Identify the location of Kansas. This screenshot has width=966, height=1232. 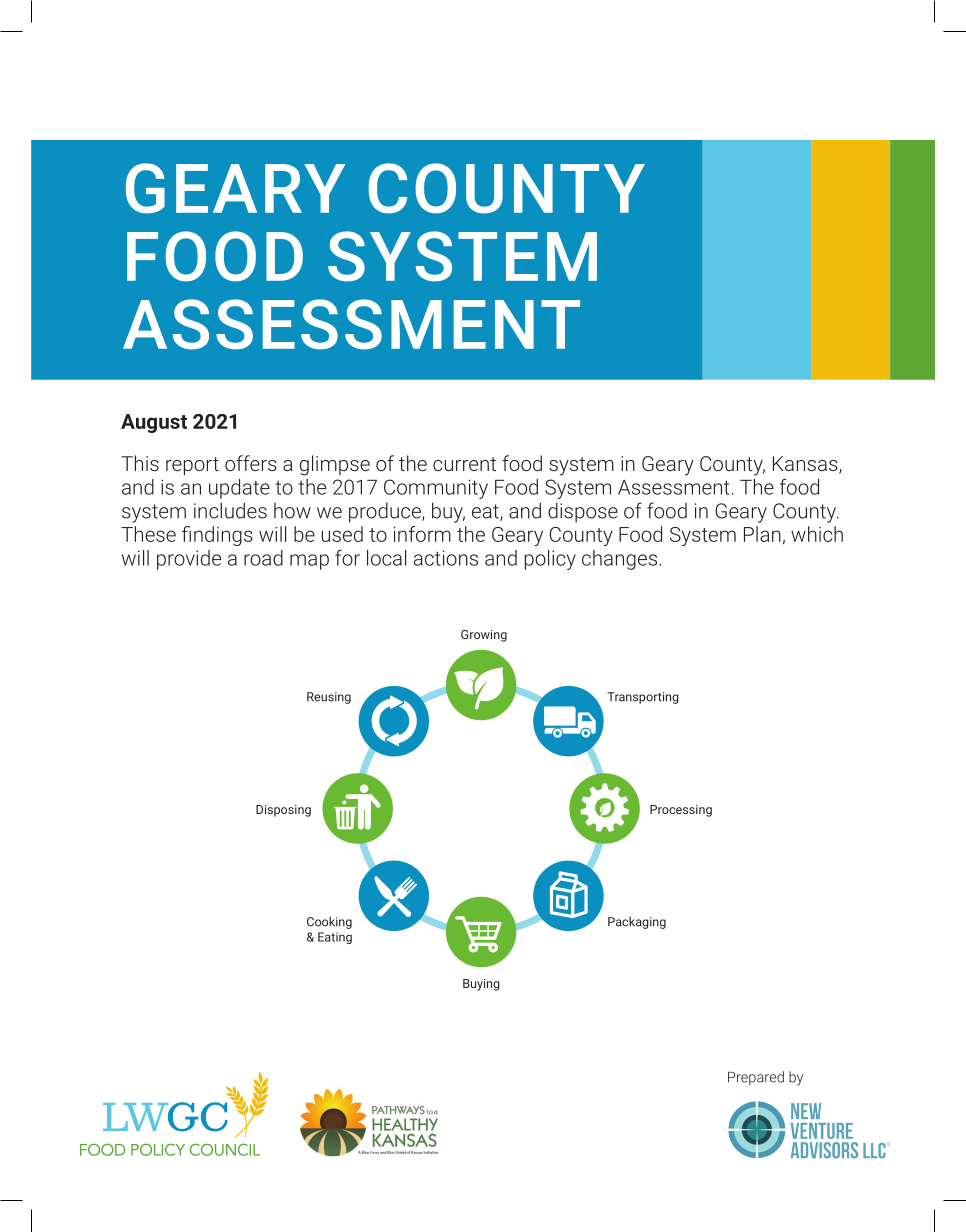
(806, 465).
